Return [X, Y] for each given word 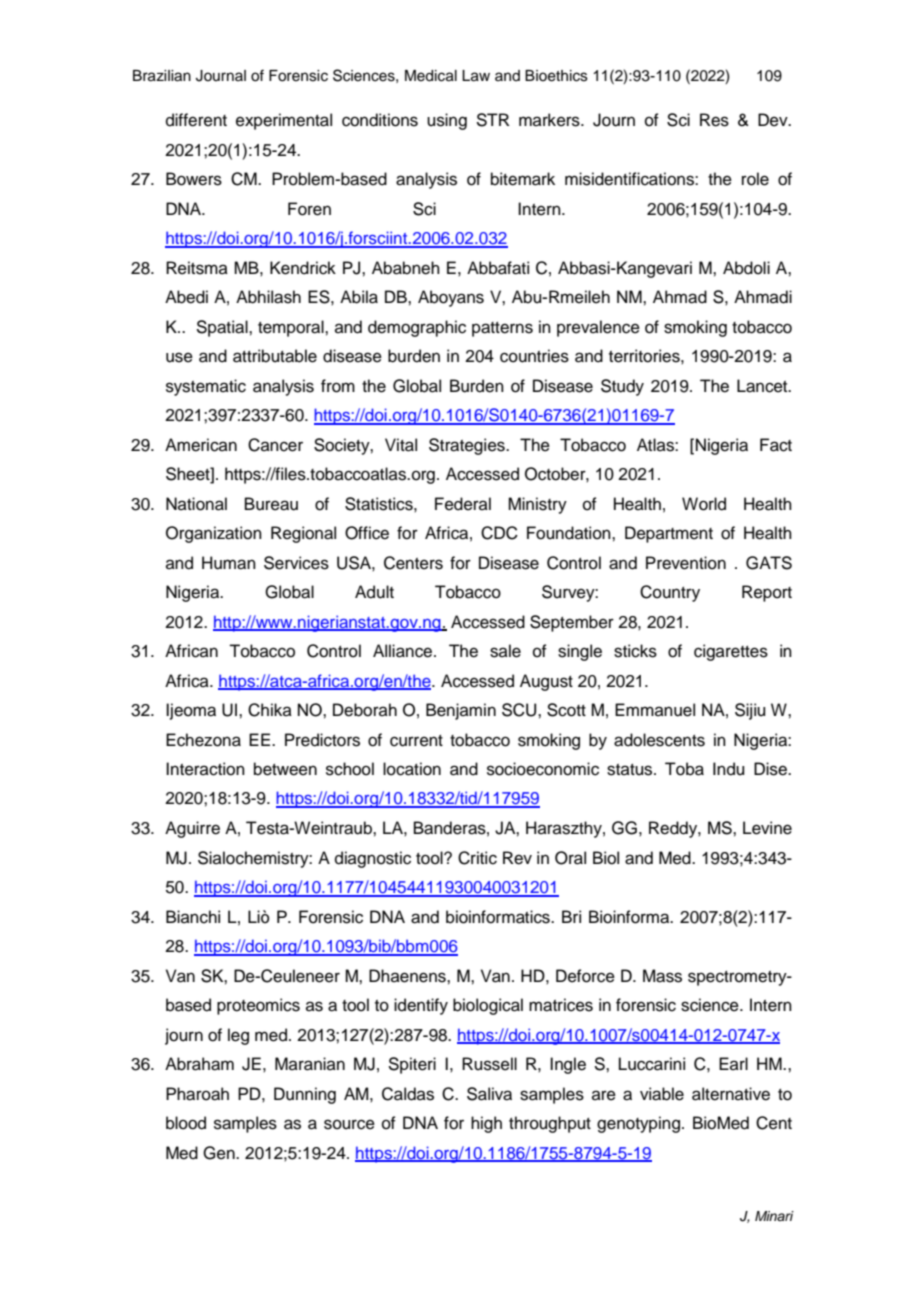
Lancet [763, 386]
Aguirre [192, 829]
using [447, 121]
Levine [767, 828]
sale [505, 651]
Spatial [223, 328]
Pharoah [197, 1094]
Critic [477, 858]
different [196, 120]
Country [670, 593]
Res [714, 120]
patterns [502, 329]
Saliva [489, 1094]
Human [229, 563]
